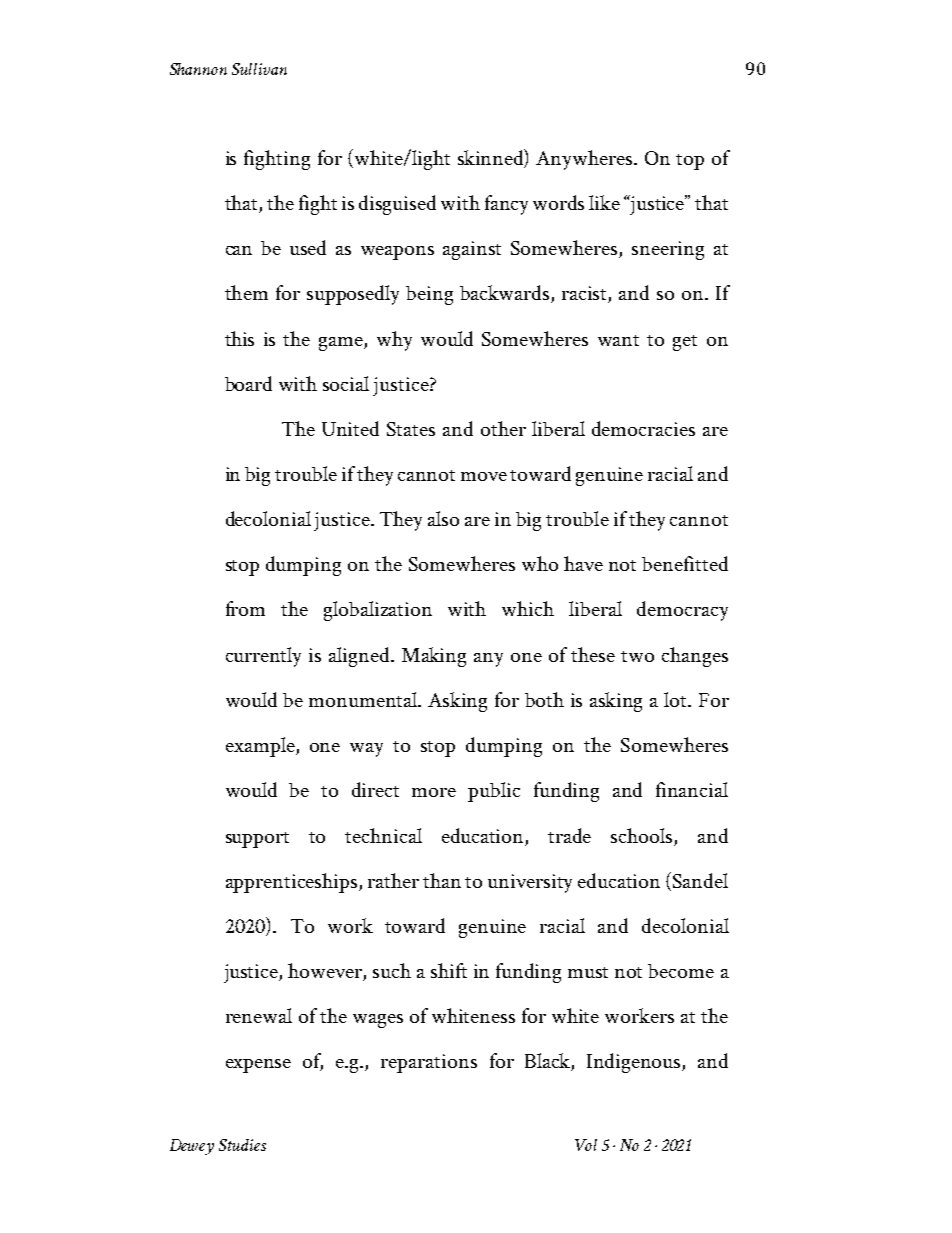 The height and width of the document is (1233, 952). What do you see at coordinates (242, 1145) in the document?
I see `Studies` at bounding box center [242, 1145].
